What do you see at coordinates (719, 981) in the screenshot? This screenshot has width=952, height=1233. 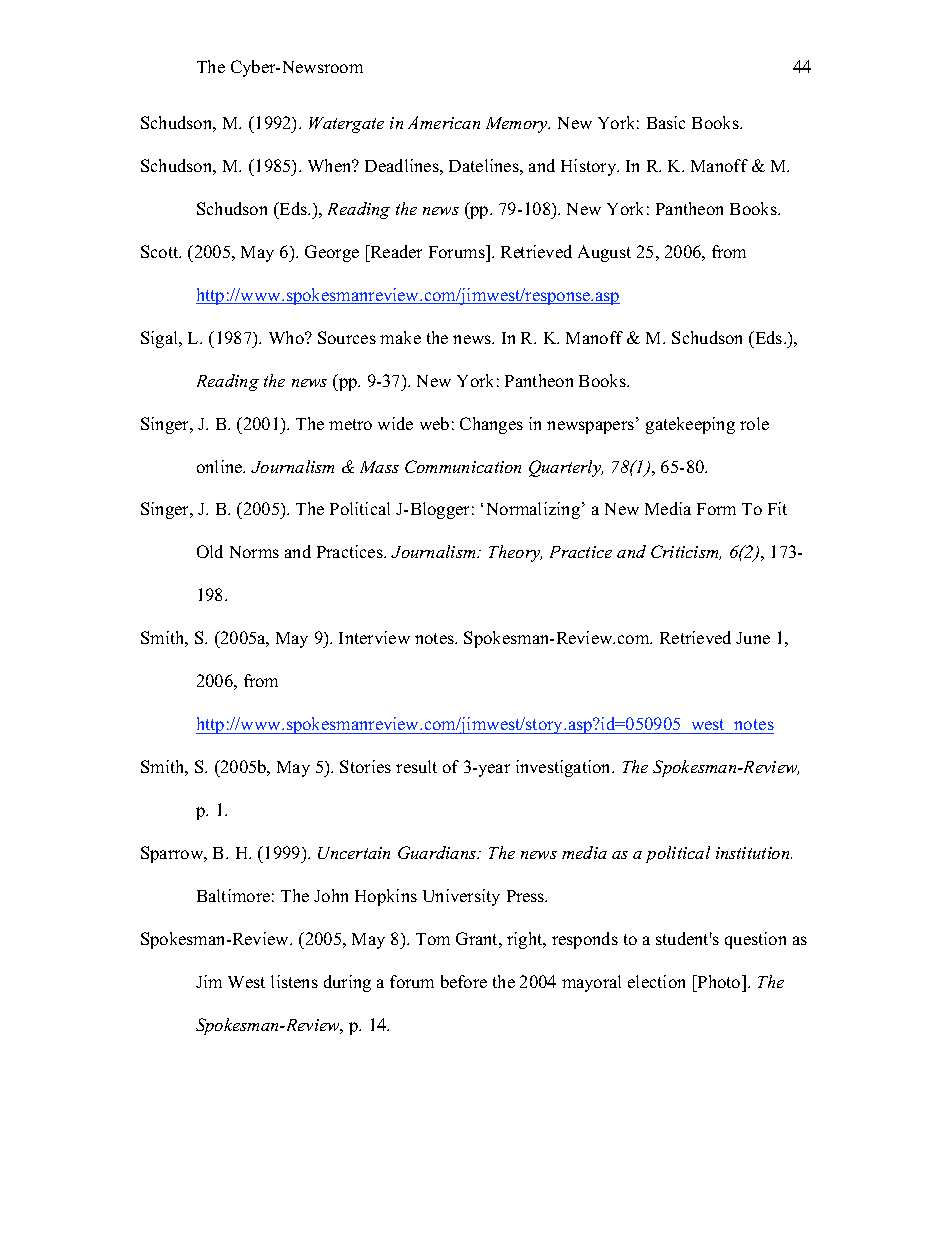 I see `Photo` at bounding box center [719, 981].
